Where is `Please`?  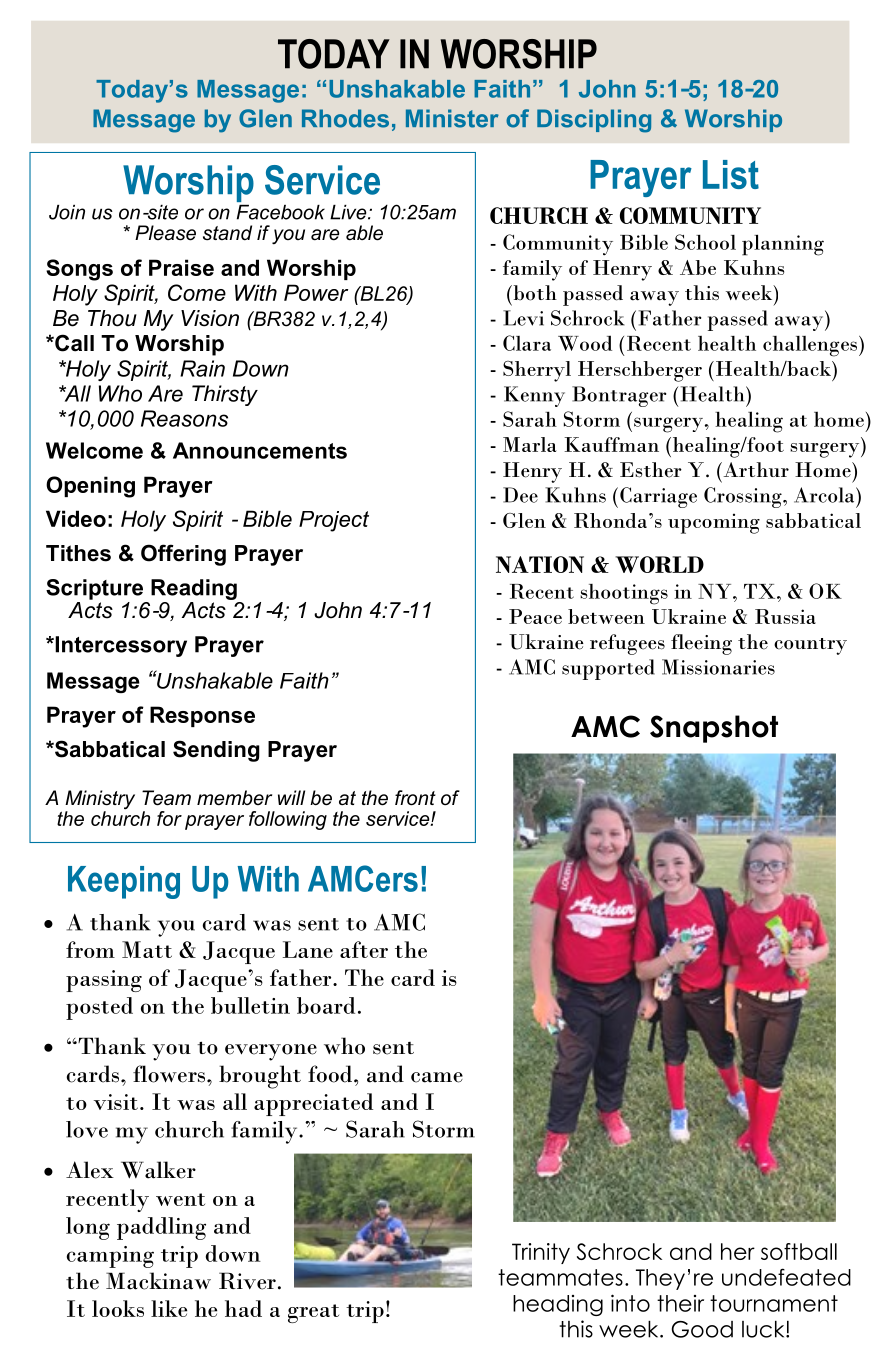
Please is located at coordinates (165, 233).
